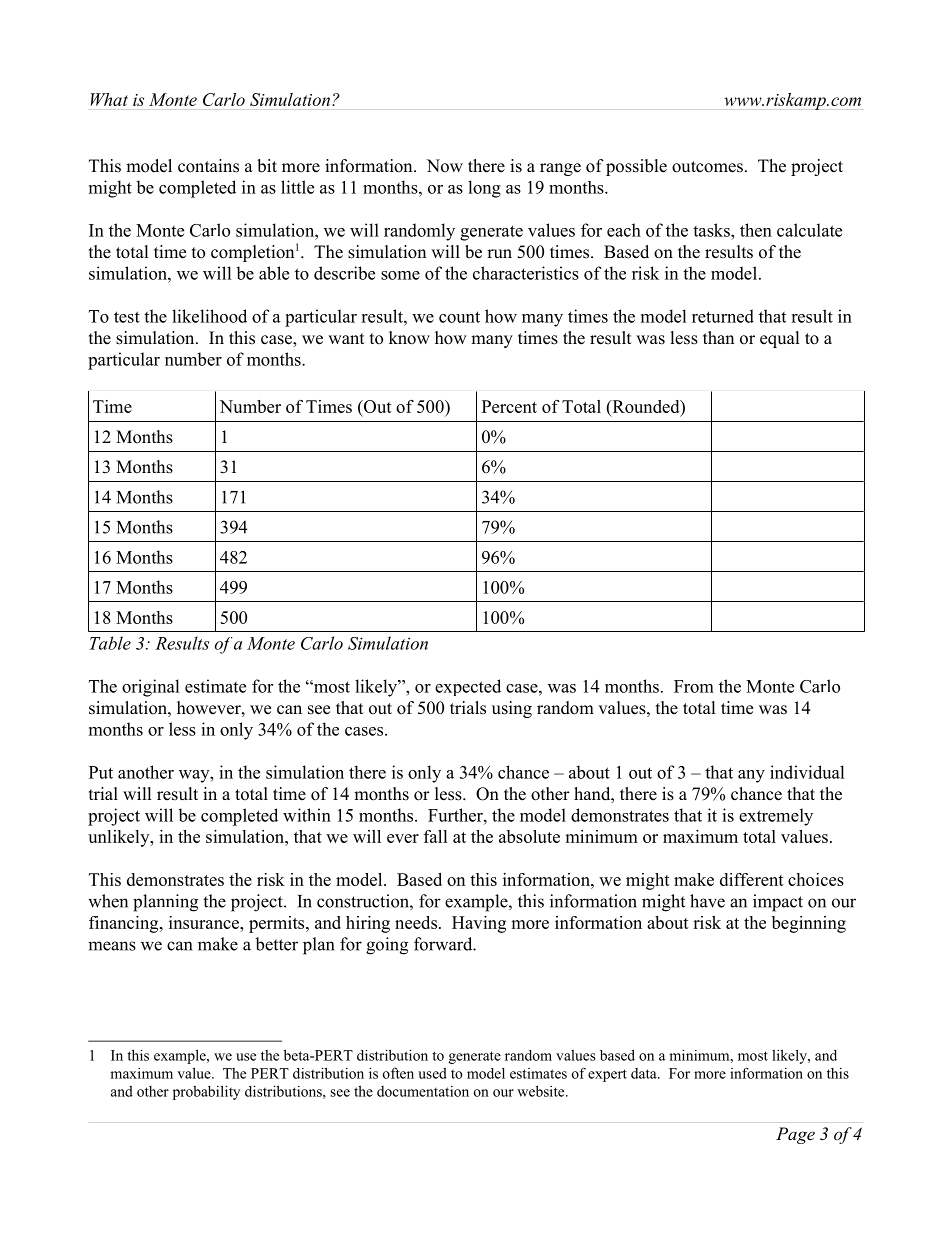 This screenshot has width=952, height=1233. Describe the element at coordinates (436, 836) in the screenshot. I see `fall` at that location.
